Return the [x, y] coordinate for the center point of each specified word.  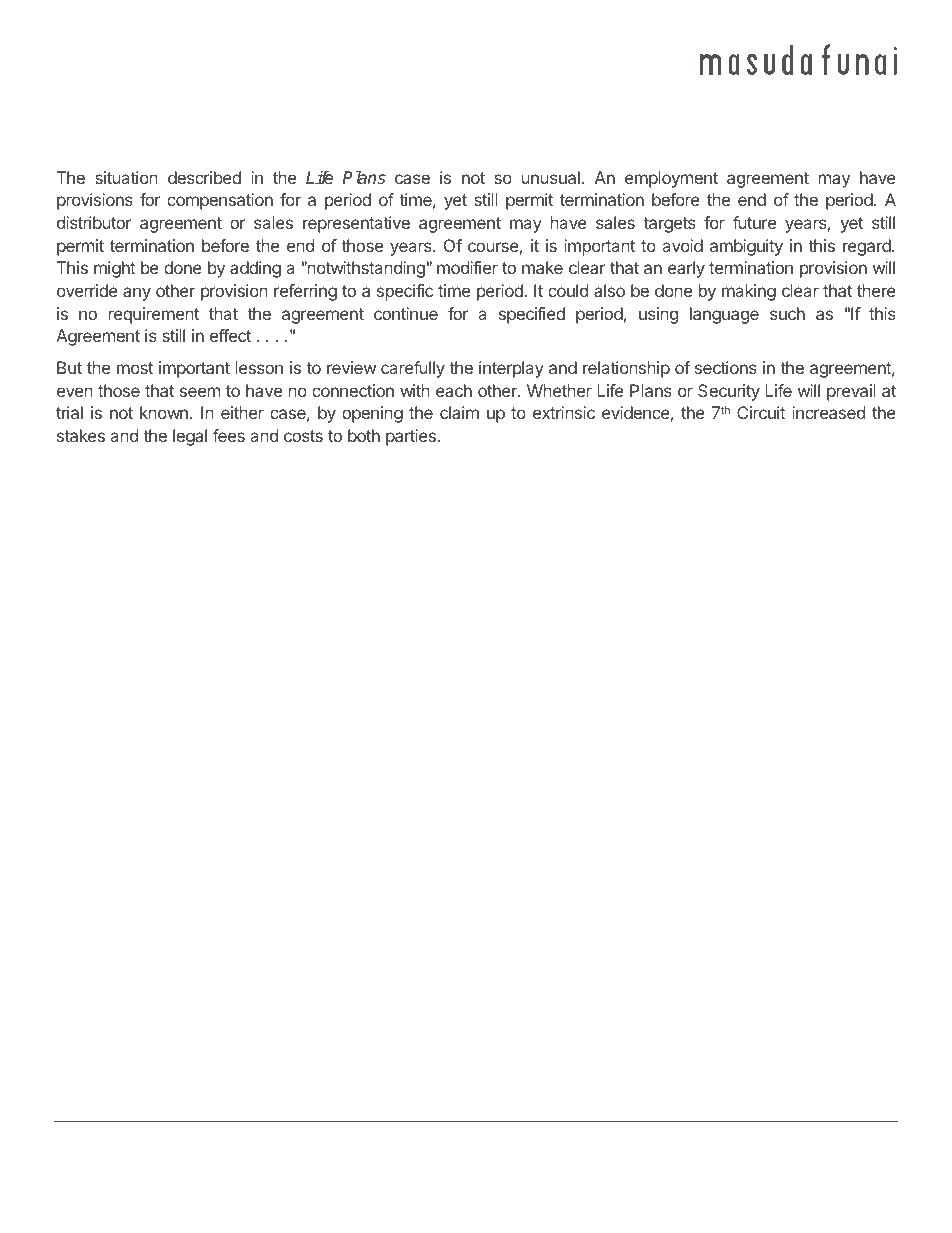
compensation [220, 201]
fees [229, 435]
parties [411, 437]
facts [142, 1169]
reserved [409, 1149]
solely [444, 1170]
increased [828, 412]
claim [459, 412]
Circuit [761, 412]
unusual [551, 177]
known [164, 412]
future [754, 222]
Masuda [126, 1149]
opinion [847, 1152]
